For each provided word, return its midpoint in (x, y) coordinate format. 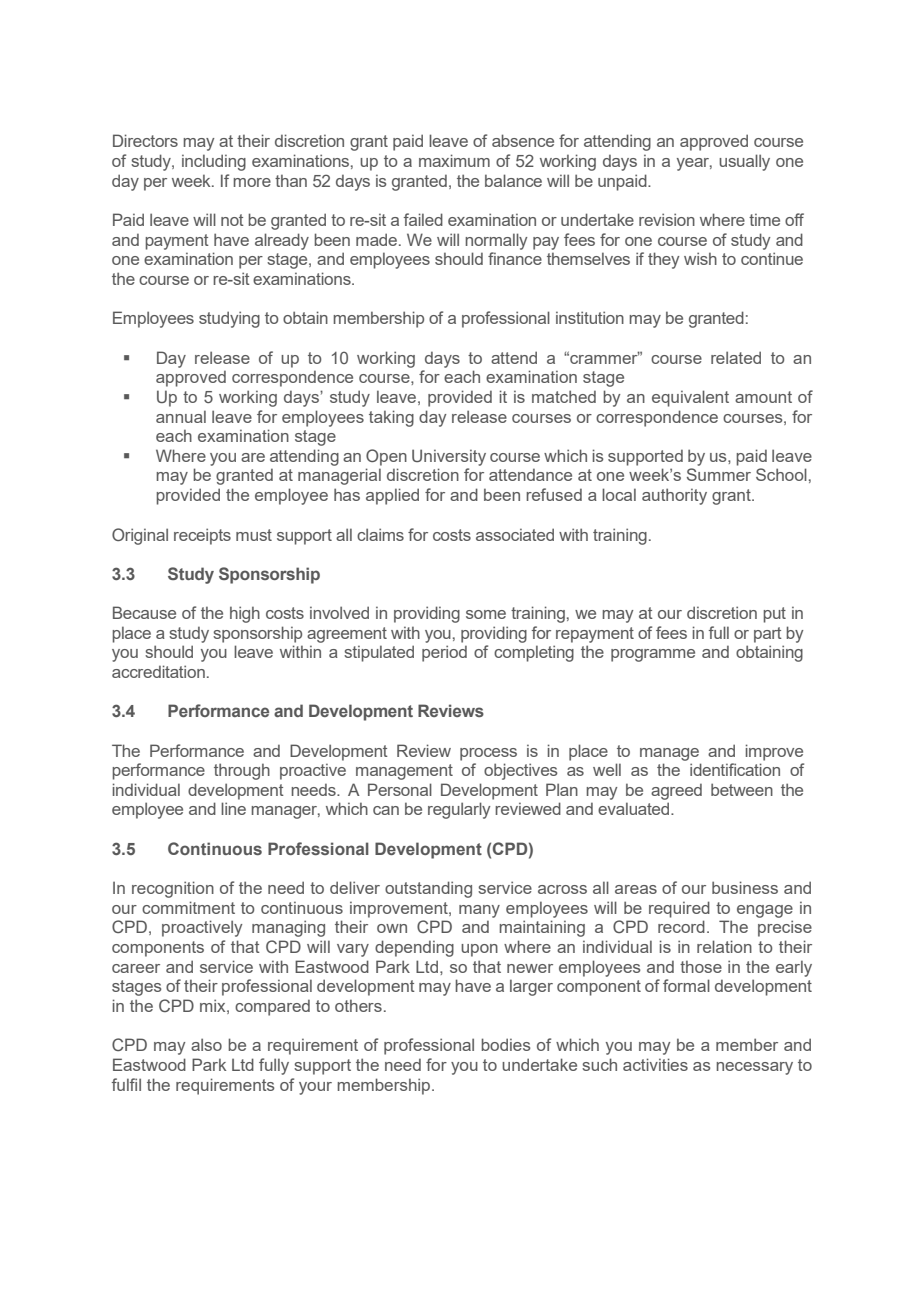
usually (744, 162)
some (486, 614)
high (245, 614)
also (206, 1044)
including (214, 162)
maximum (454, 160)
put (774, 615)
